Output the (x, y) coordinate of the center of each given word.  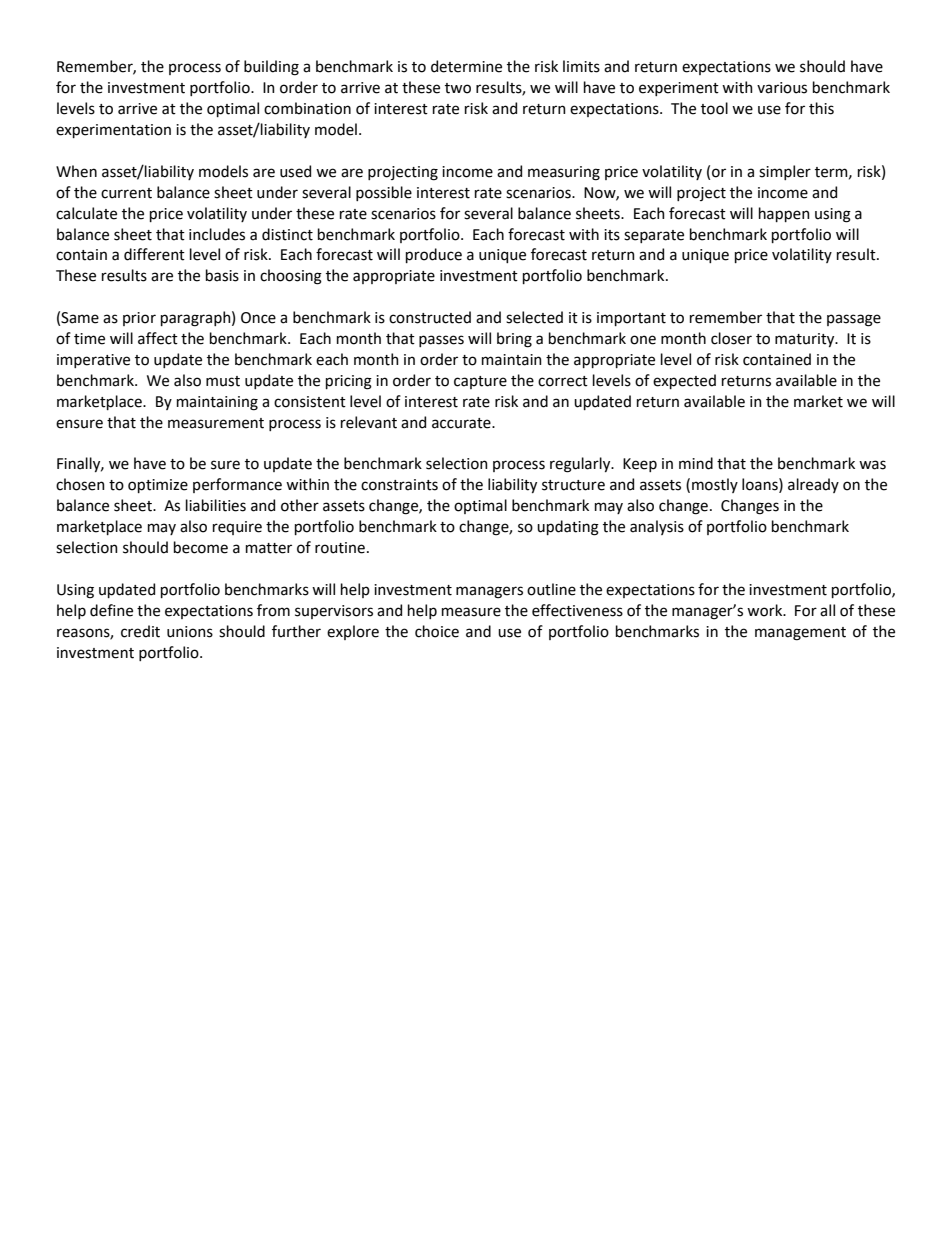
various (782, 88)
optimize (158, 486)
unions (190, 632)
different (154, 254)
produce (434, 255)
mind (696, 463)
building (271, 68)
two (458, 88)
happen (784, 214)
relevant (369, 422)
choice (437, 631)
